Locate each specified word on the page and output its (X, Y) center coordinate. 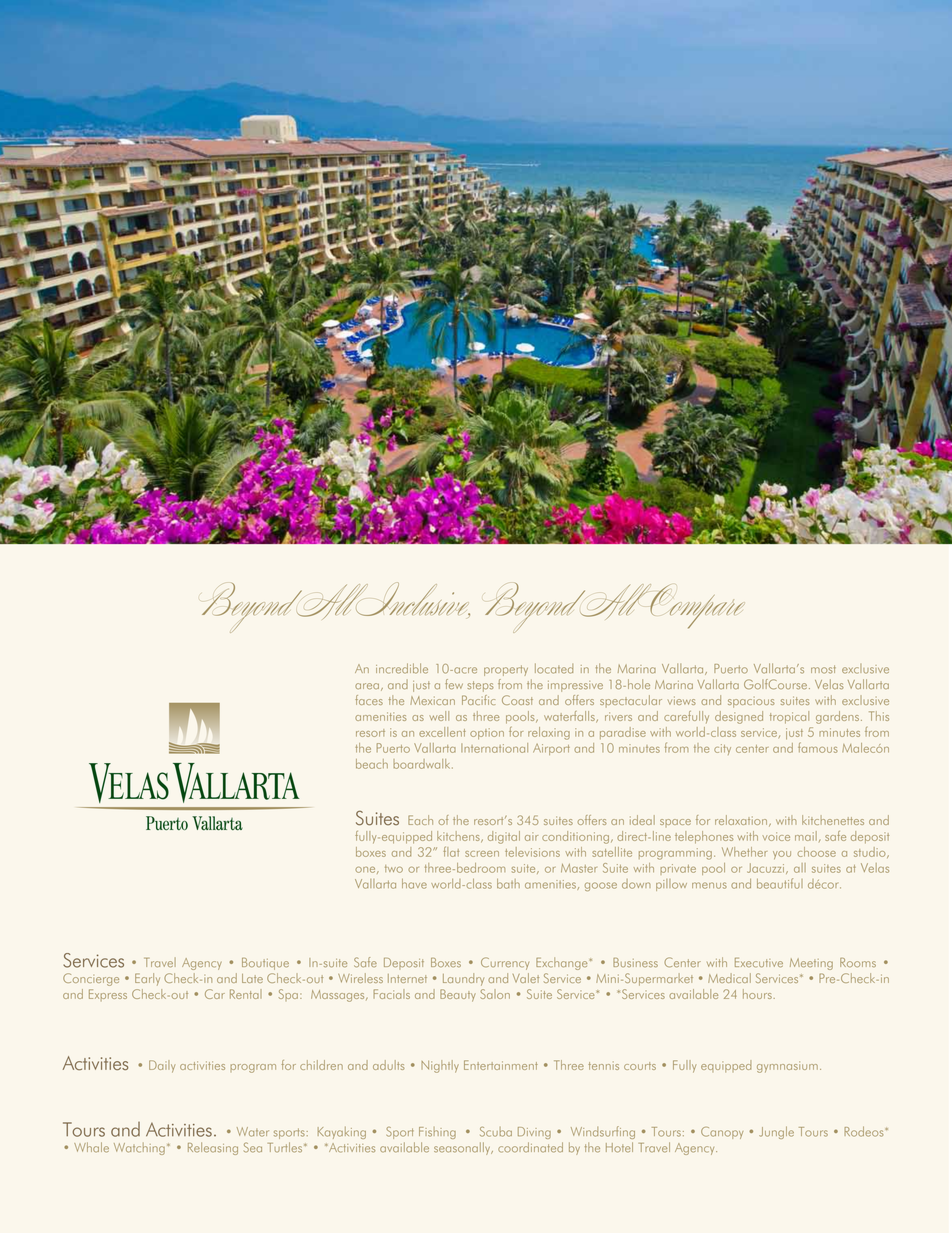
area (367, 686)
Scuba (496, 1131)
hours (758, 994)
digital (504, 837)
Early (147, 979)
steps (480, 686)
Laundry (463, 979)
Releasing (213, 1148)
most (823, 669)
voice (776, 836)
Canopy (722, 1133)
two (394, 869)
